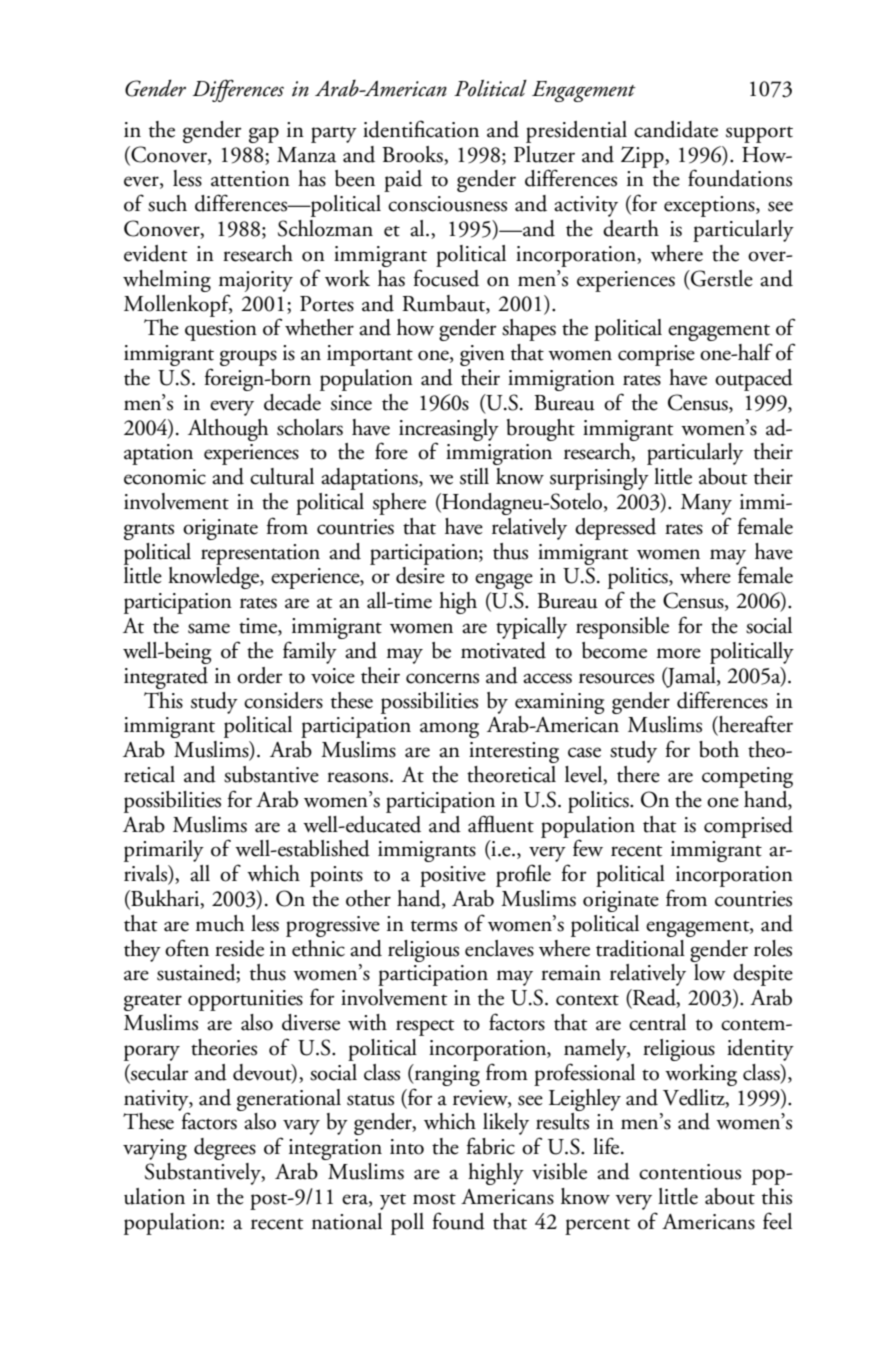 This document has height=1345, width=896. I want to click on candidate, so click(676, 129).
